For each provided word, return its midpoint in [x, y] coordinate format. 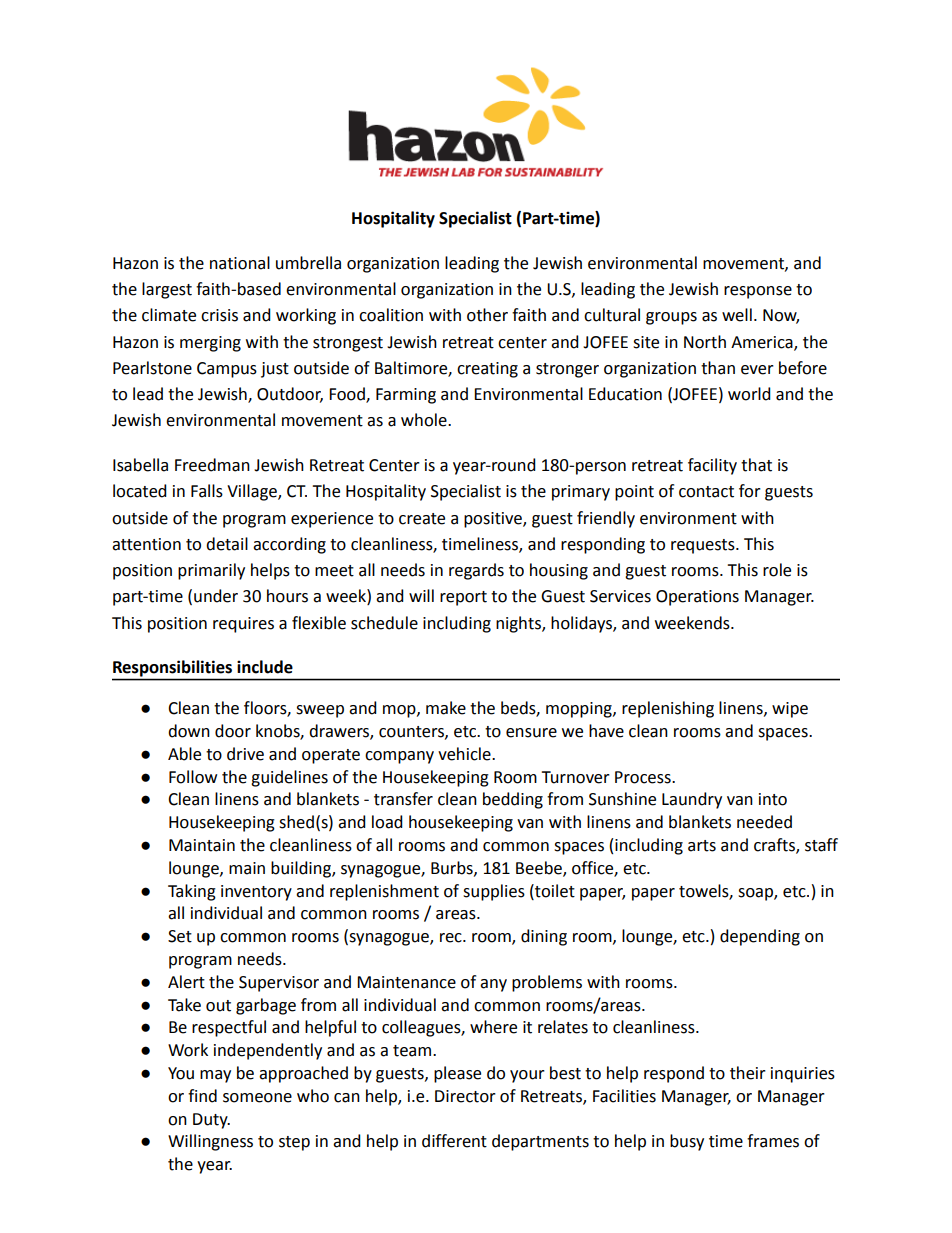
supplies [494, 892]
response [758, 292]
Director [465, 1096]
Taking [192, 892]
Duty [211, 1121]
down [189, 731]
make [446, 708]
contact [706, 492]
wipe [790, 710]
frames [773, 1141]
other [487, 315]
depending [760, 937]
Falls [207, 491]
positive [494, 520]
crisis [219, 315]
